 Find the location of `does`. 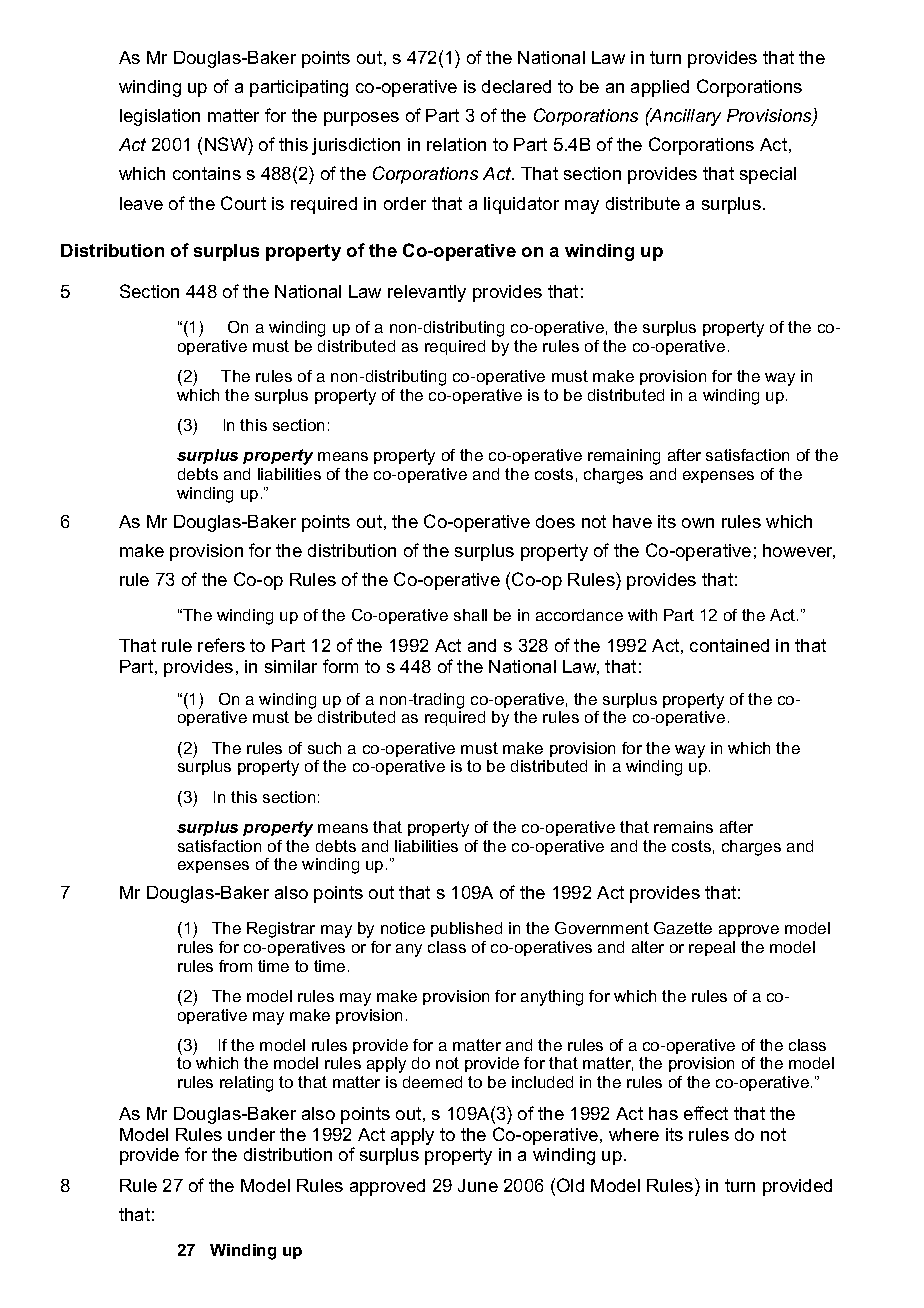

does is located at coordinates (555, 521).
